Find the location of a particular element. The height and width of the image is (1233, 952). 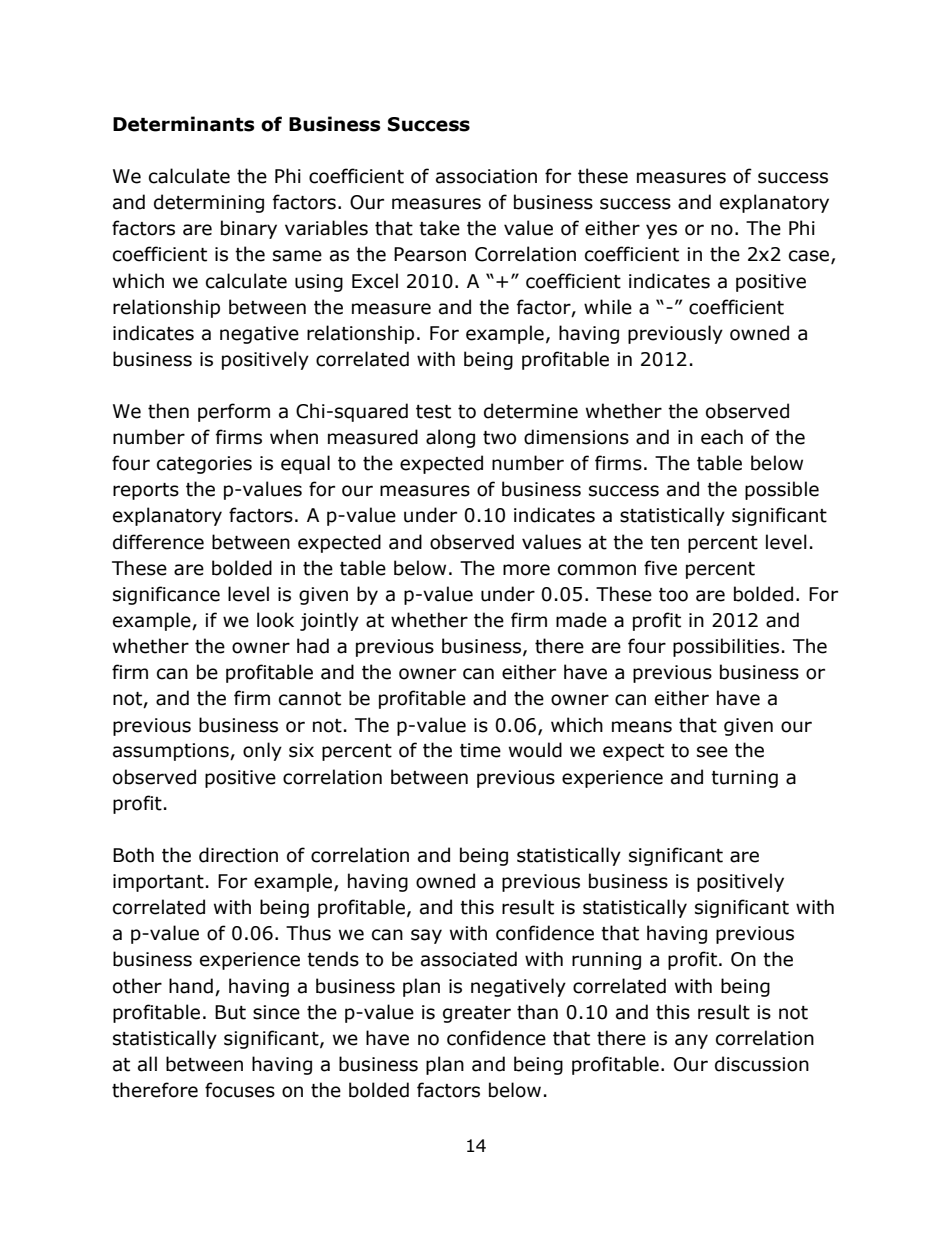

yes is located at coordinates (661, 231).
